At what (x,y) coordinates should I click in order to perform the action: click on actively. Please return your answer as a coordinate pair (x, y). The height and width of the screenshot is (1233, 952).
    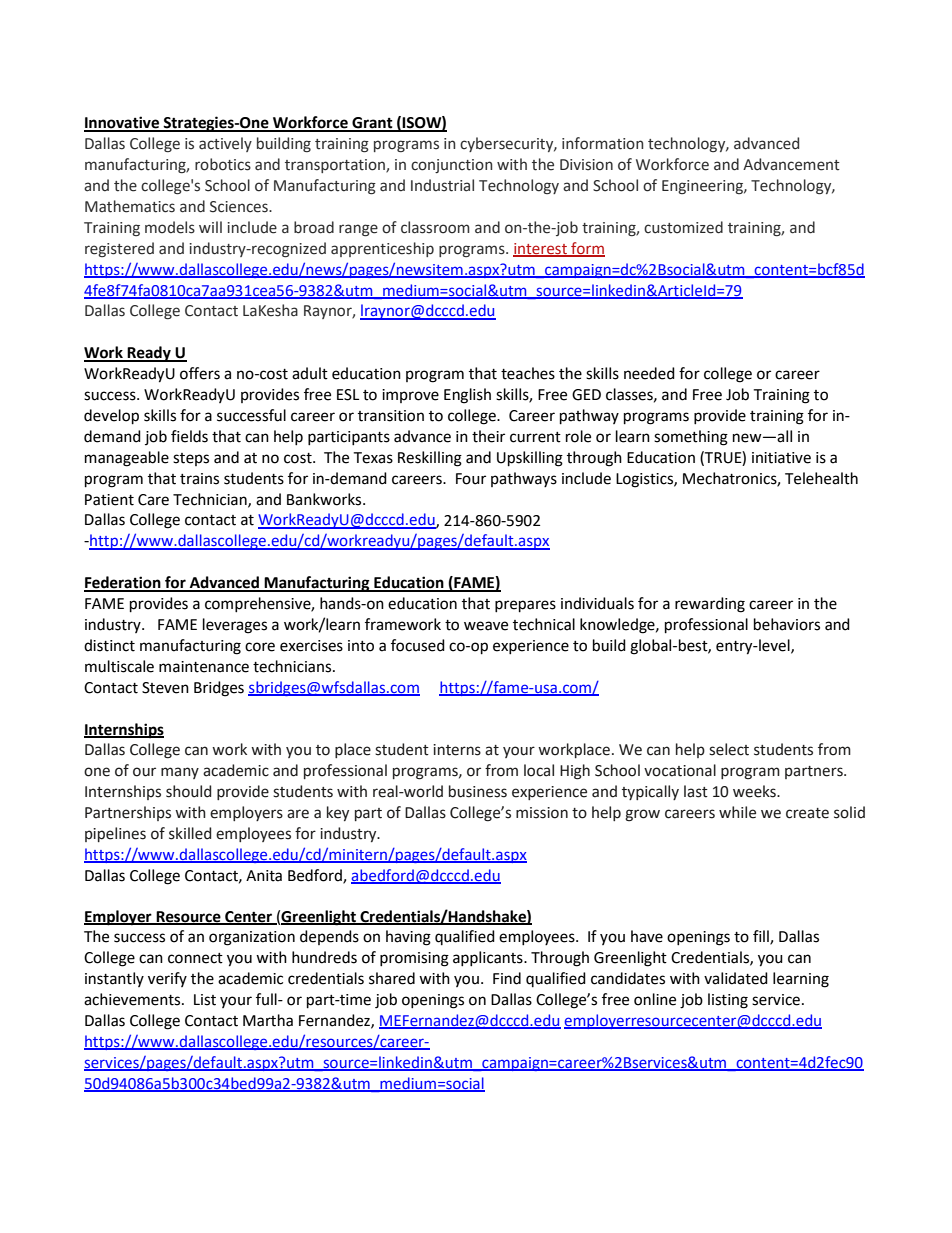
    Looking at the image, I should click on (225, 144).
